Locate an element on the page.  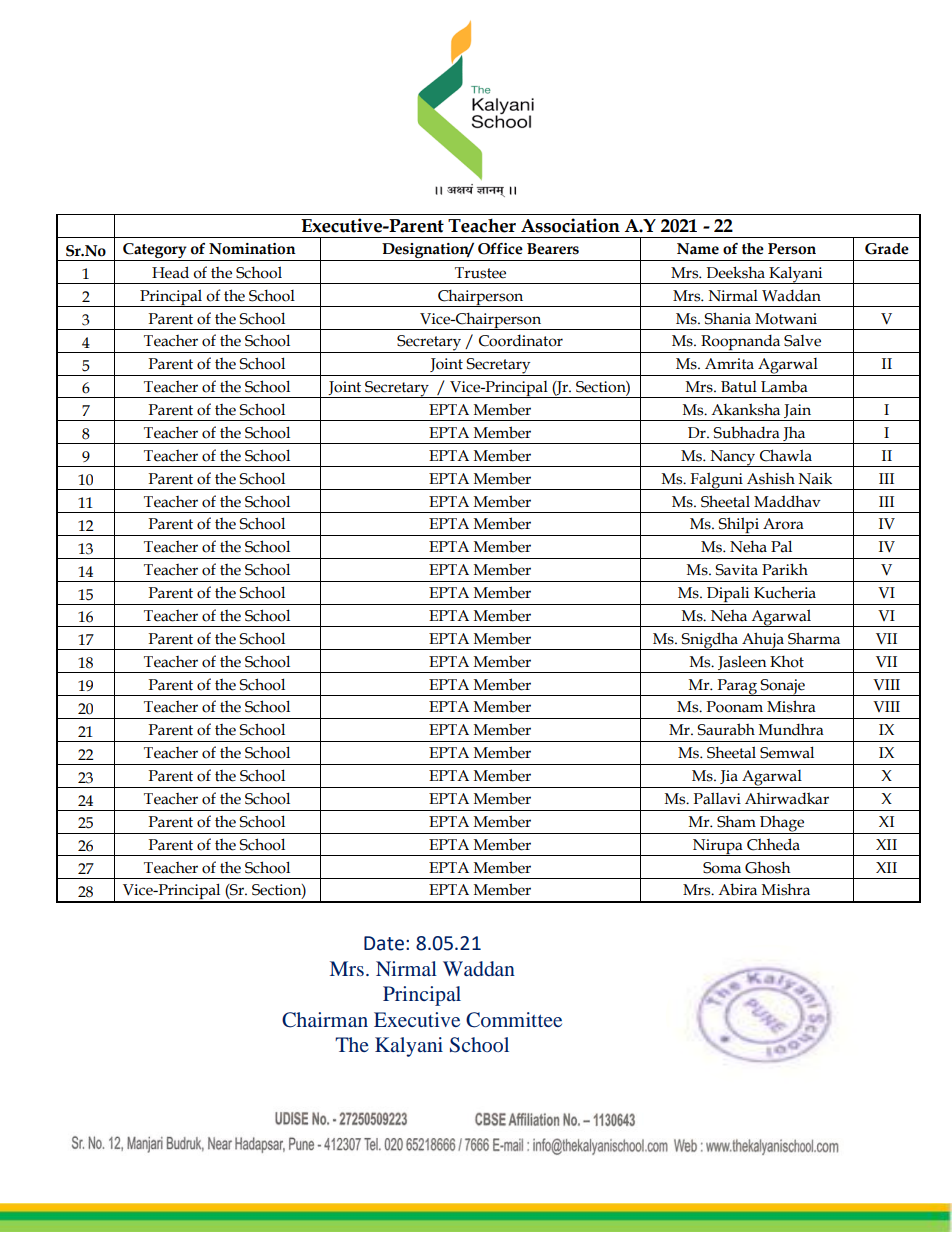
Committee is located at coordinates (514, 1020).
